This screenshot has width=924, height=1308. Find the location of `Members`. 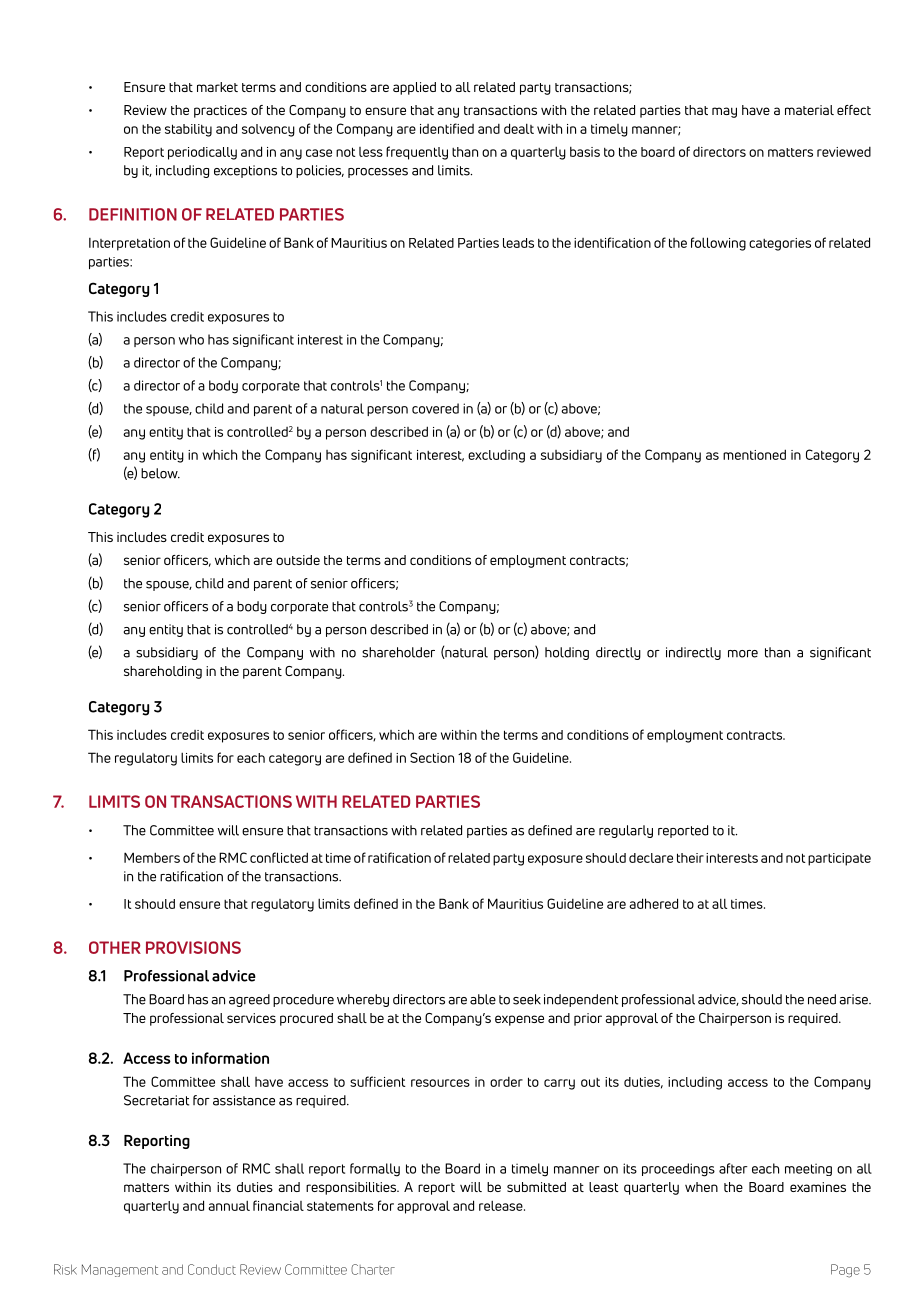

Members is located at coordinates (152, 857).
